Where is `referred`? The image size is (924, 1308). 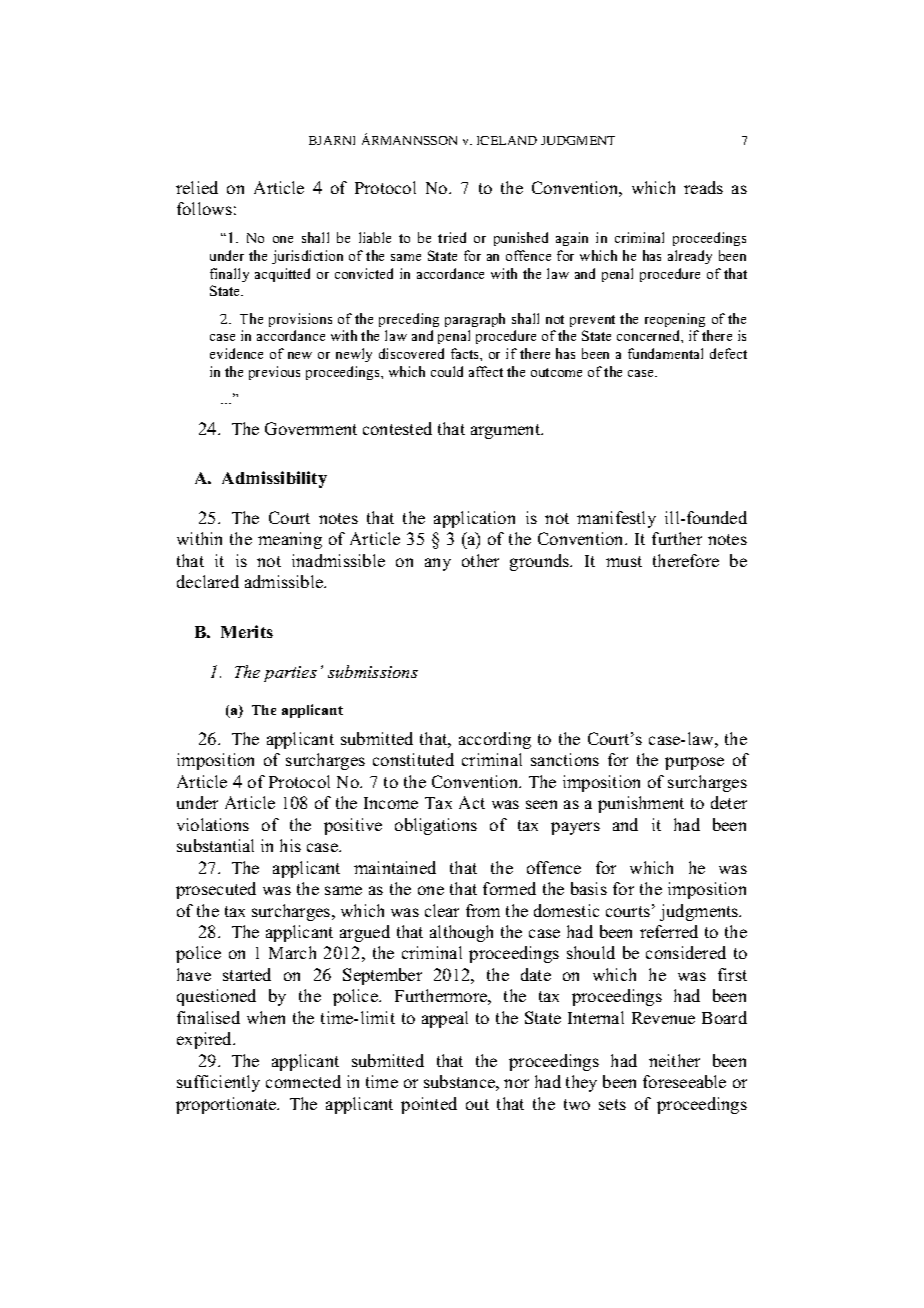
referred is located at coordinates (669, 931).
